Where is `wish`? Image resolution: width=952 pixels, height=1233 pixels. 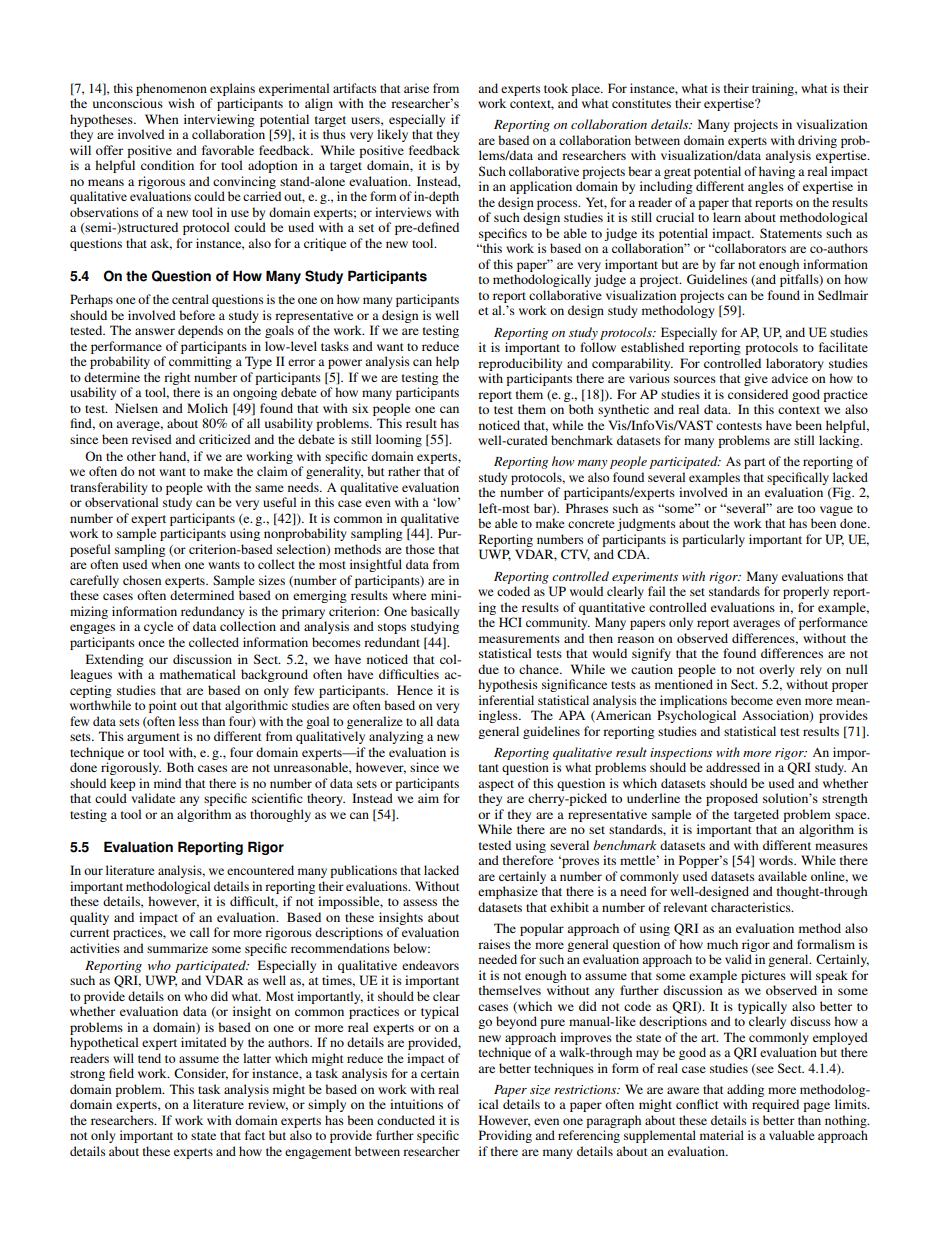
wish is located at coordinates (181, 103).
